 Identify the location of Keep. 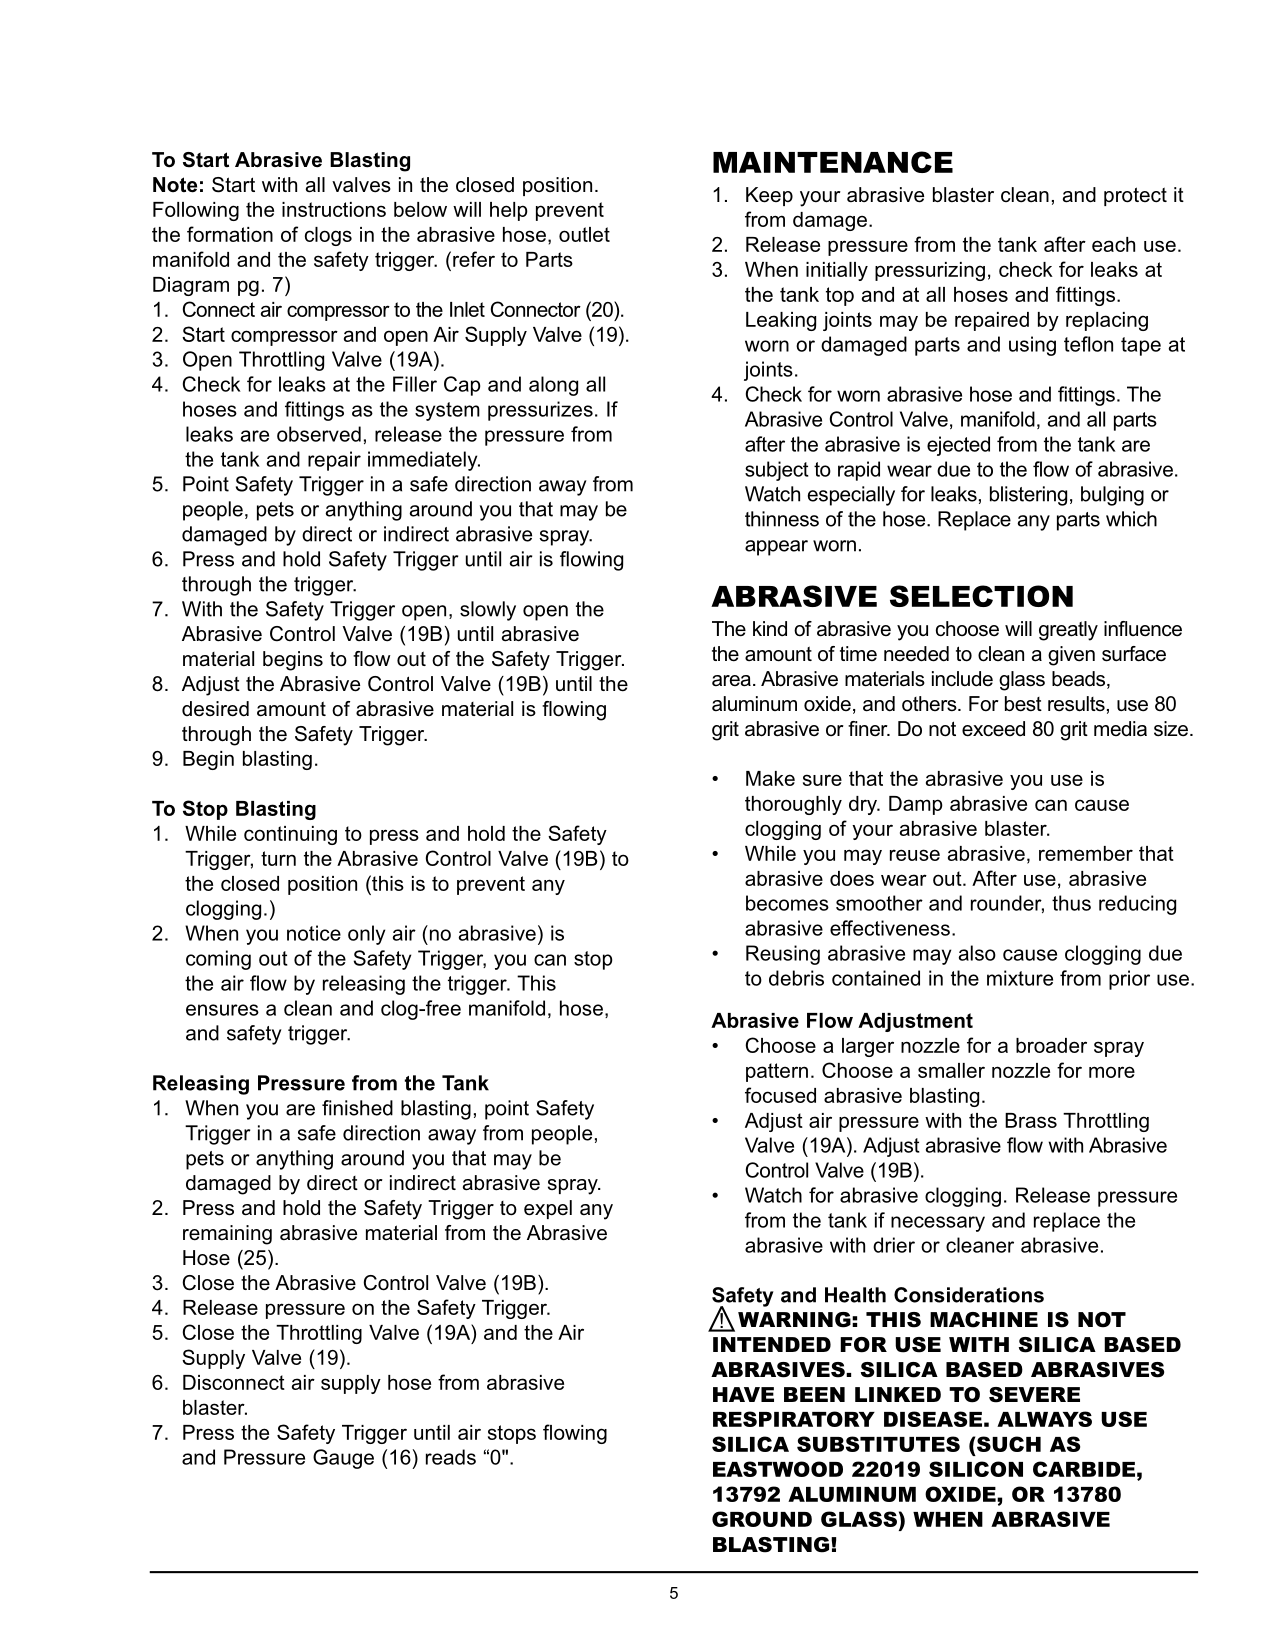
(769, 196).
